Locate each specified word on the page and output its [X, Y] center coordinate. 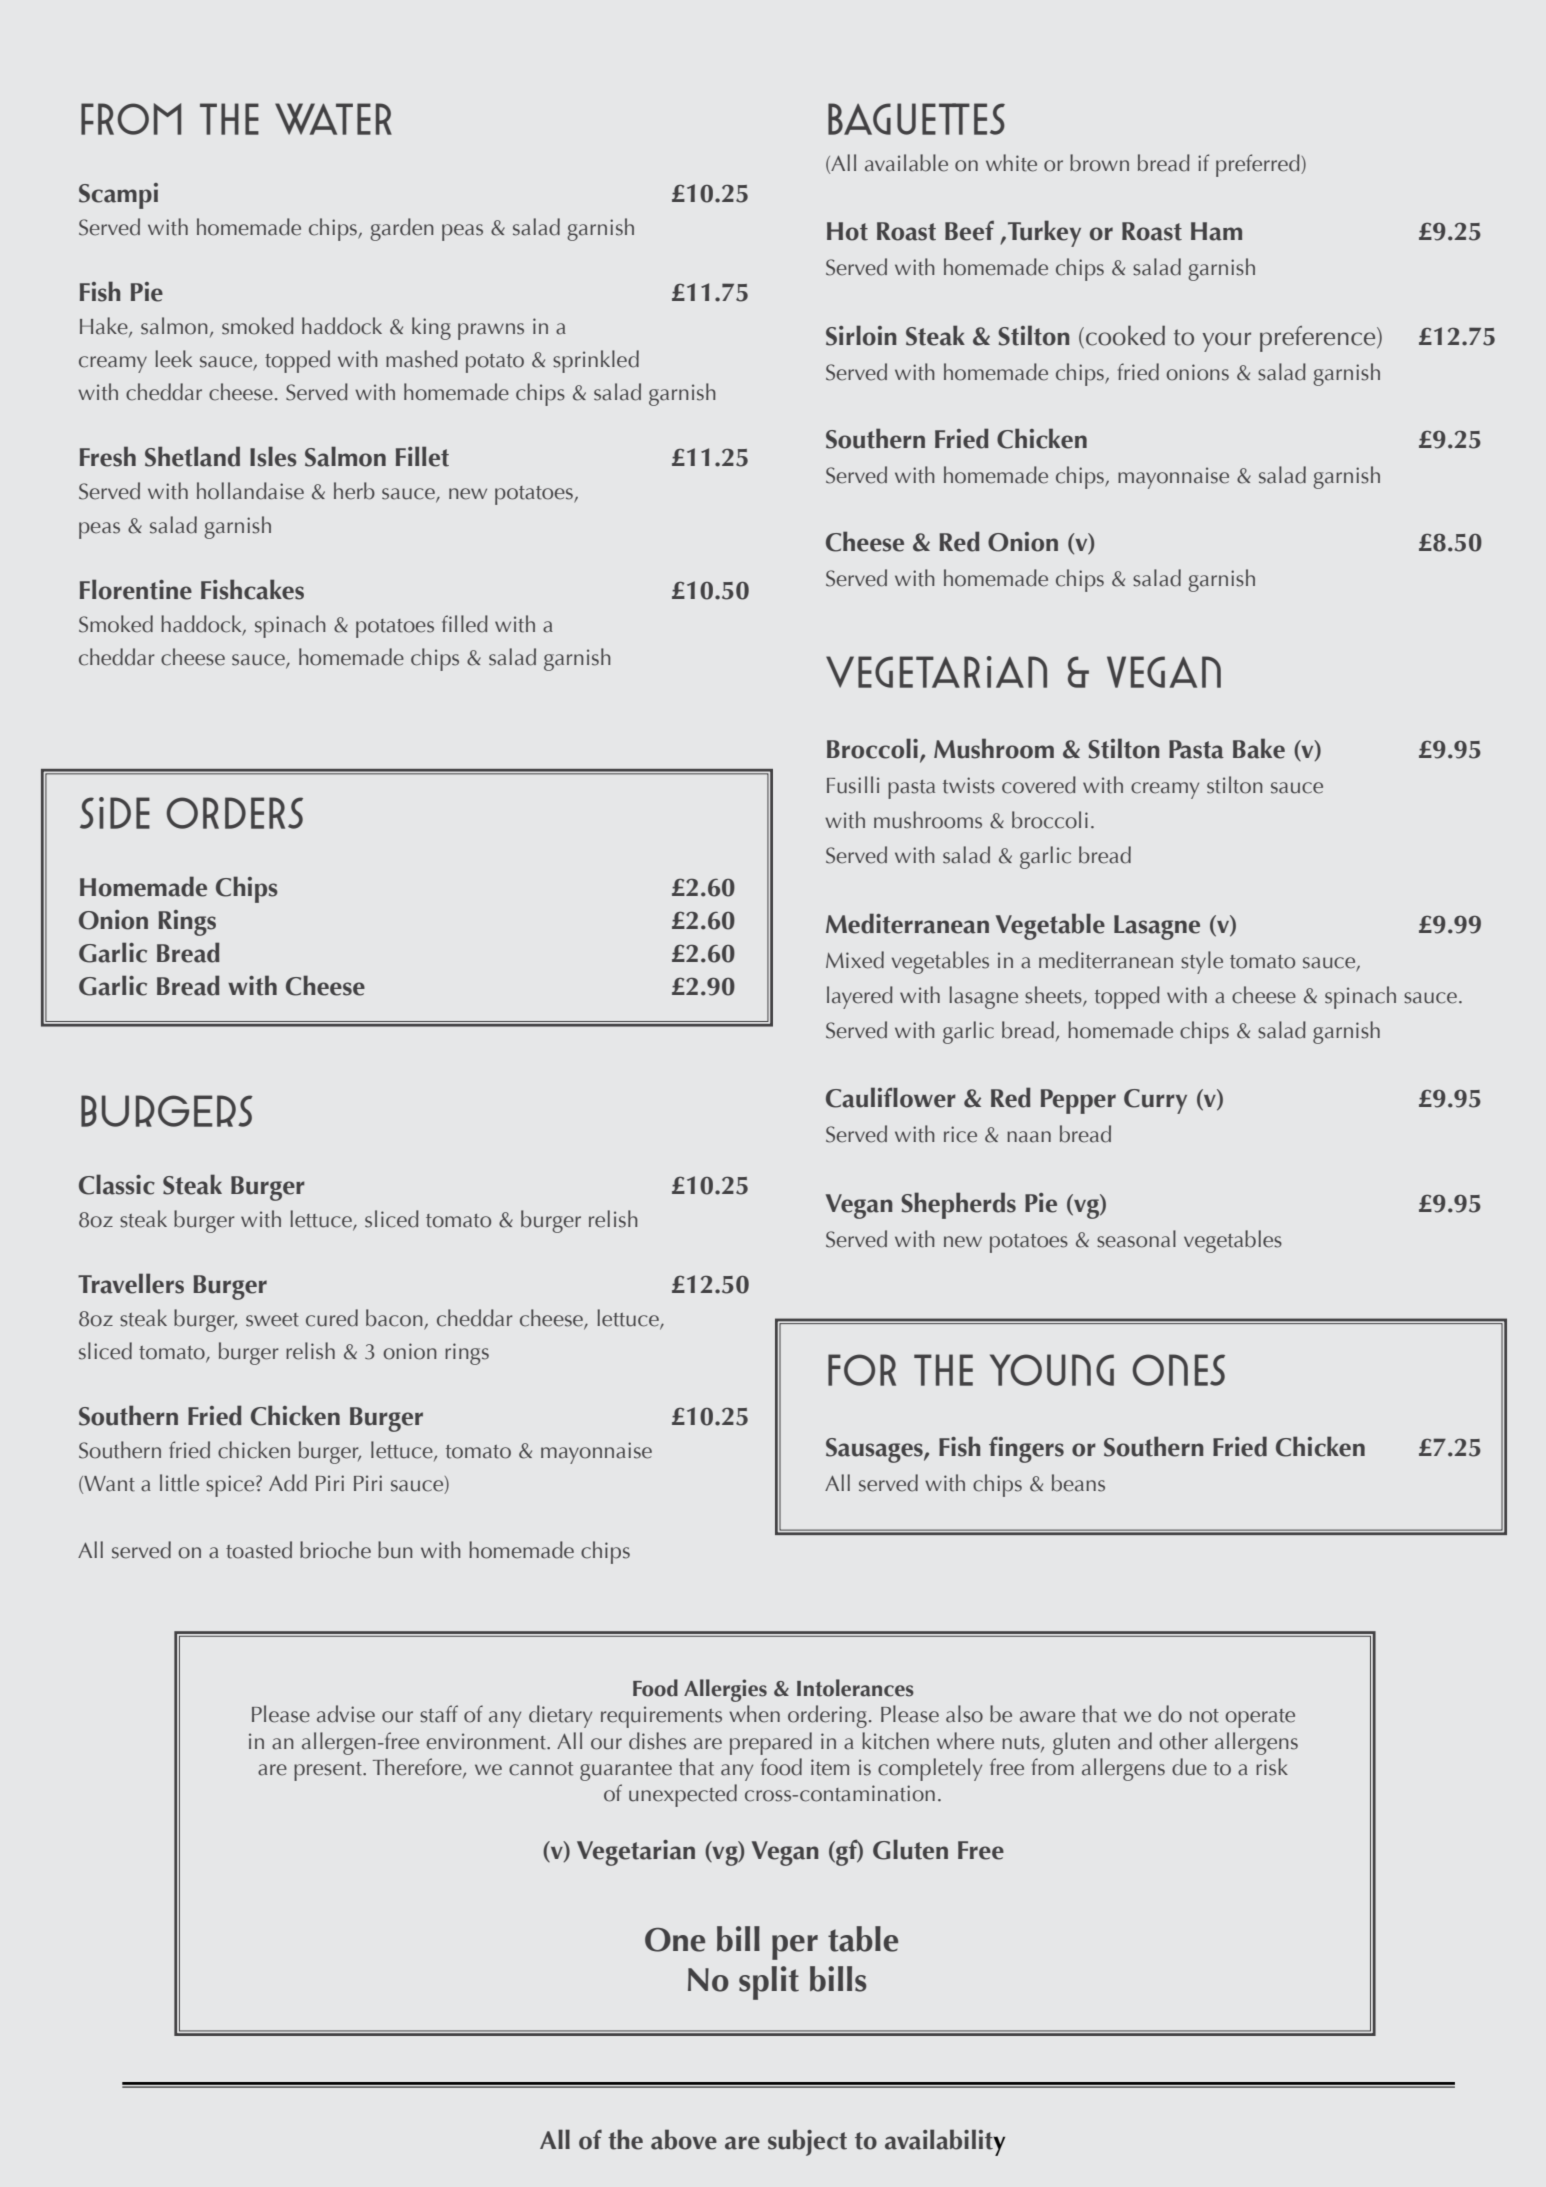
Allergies [725, 1690]
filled [465, 624]
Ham [1216, 231]
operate [1260, 1718]
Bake [1259, 748]
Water [333, 119]
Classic [117, 1184]
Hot [847, 231]
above [684, 2139]
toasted [259, 1550]
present [329, 1771]
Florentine [136, 589]
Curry [1155, 1101]
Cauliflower [891, 1097]
